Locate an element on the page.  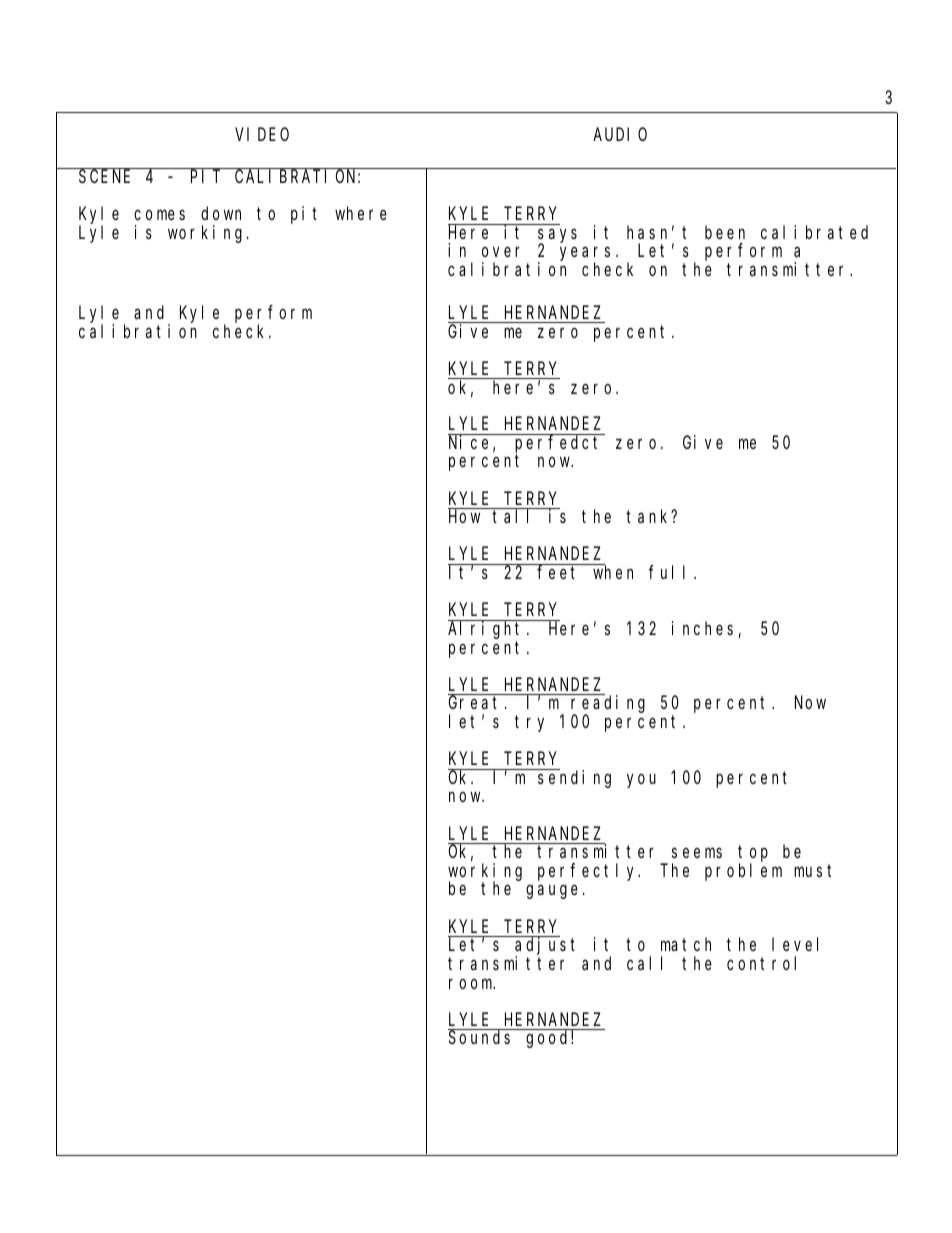
AUDIO is located at coordinates (620, 134).
